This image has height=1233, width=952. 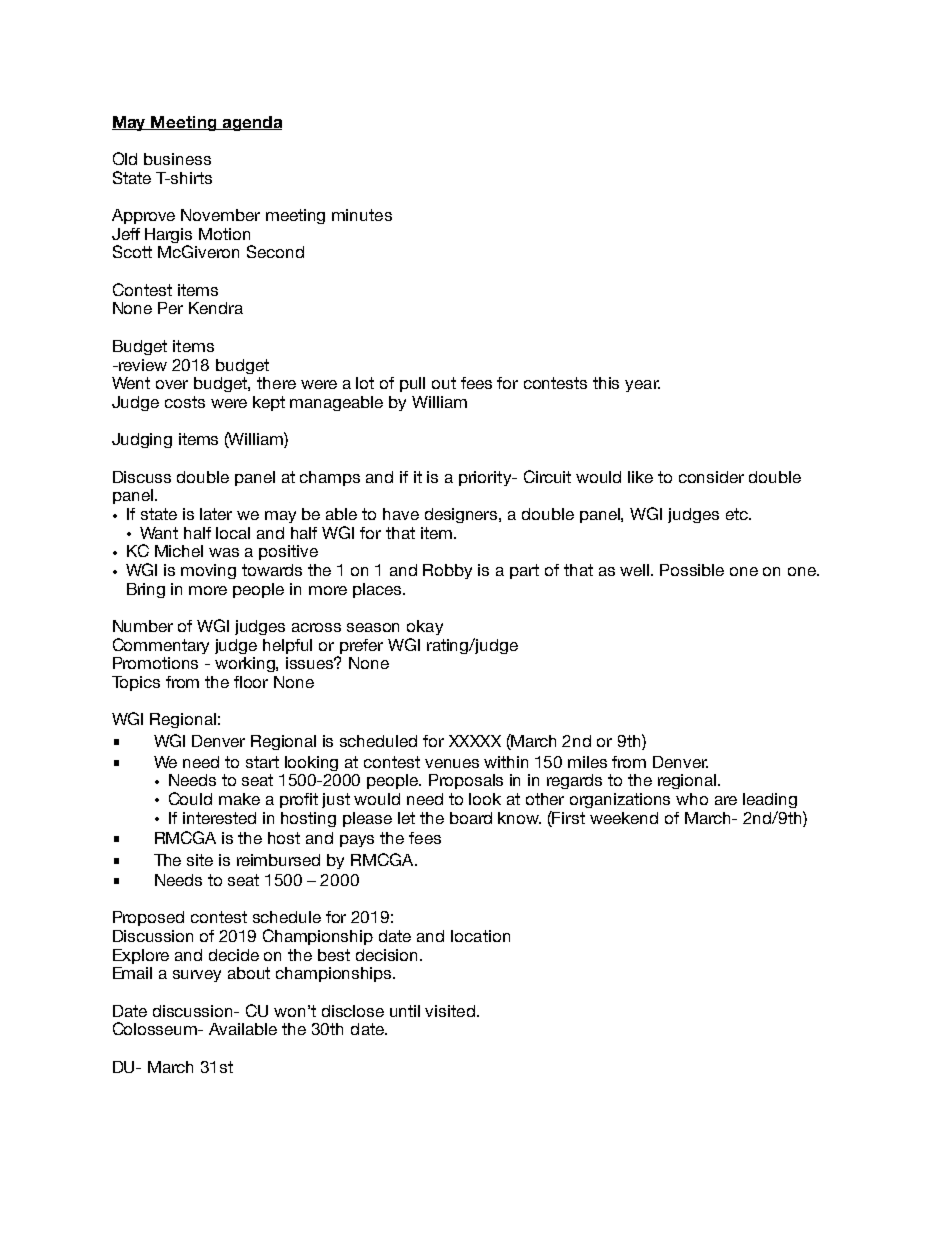 What do you see at coordinates (642, 386) in the image?
I see `year` at bounding box center [642, 386].
